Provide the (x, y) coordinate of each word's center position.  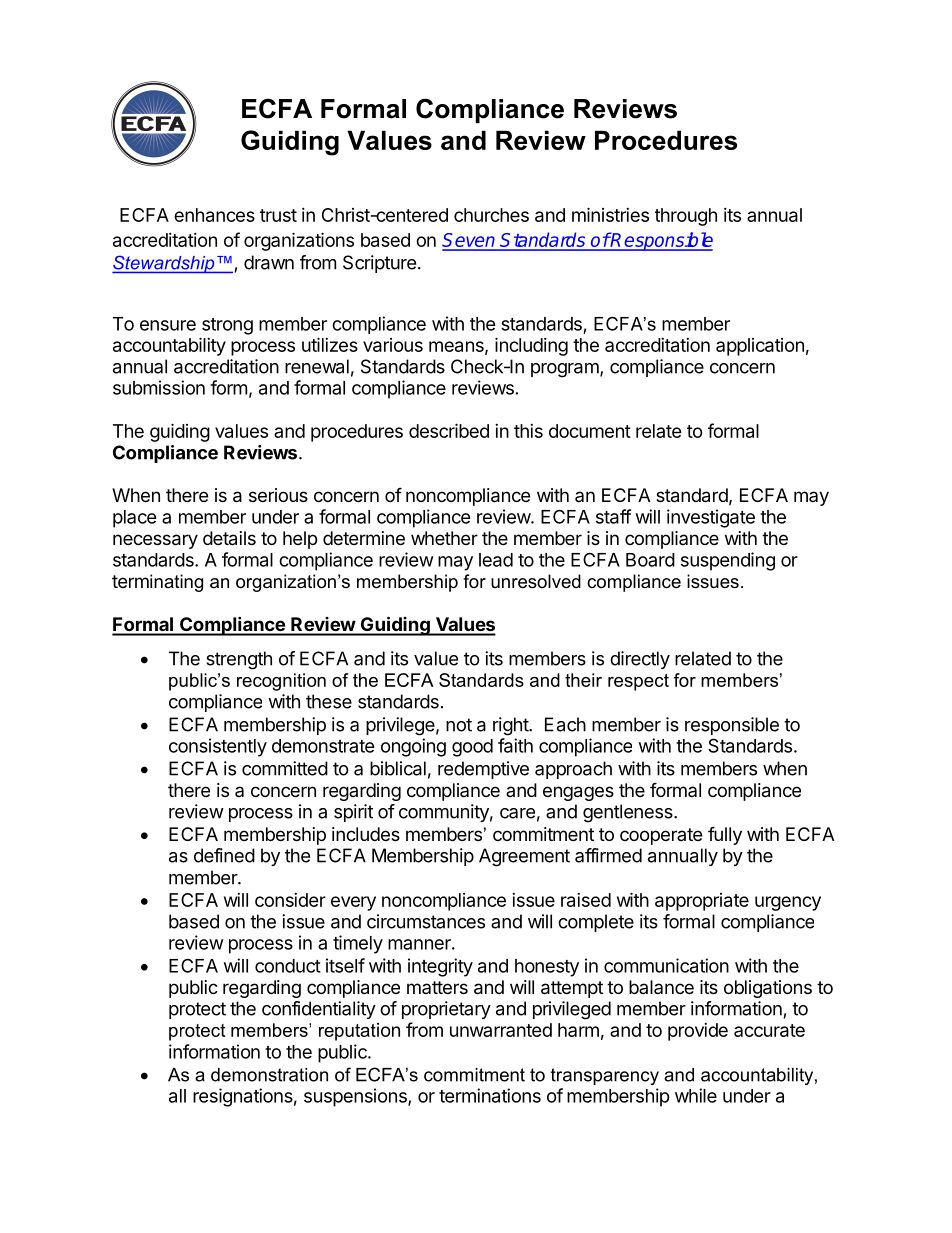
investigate (711, 518)
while (696, 1095)
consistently (218, 747)
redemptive (483, 770)
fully (725, 835)
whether (444, 538)
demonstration (269, 1075)
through (686, 217)
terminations (490, 1095)
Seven (470, 241)
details (229, 538)
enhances (214, 215)
